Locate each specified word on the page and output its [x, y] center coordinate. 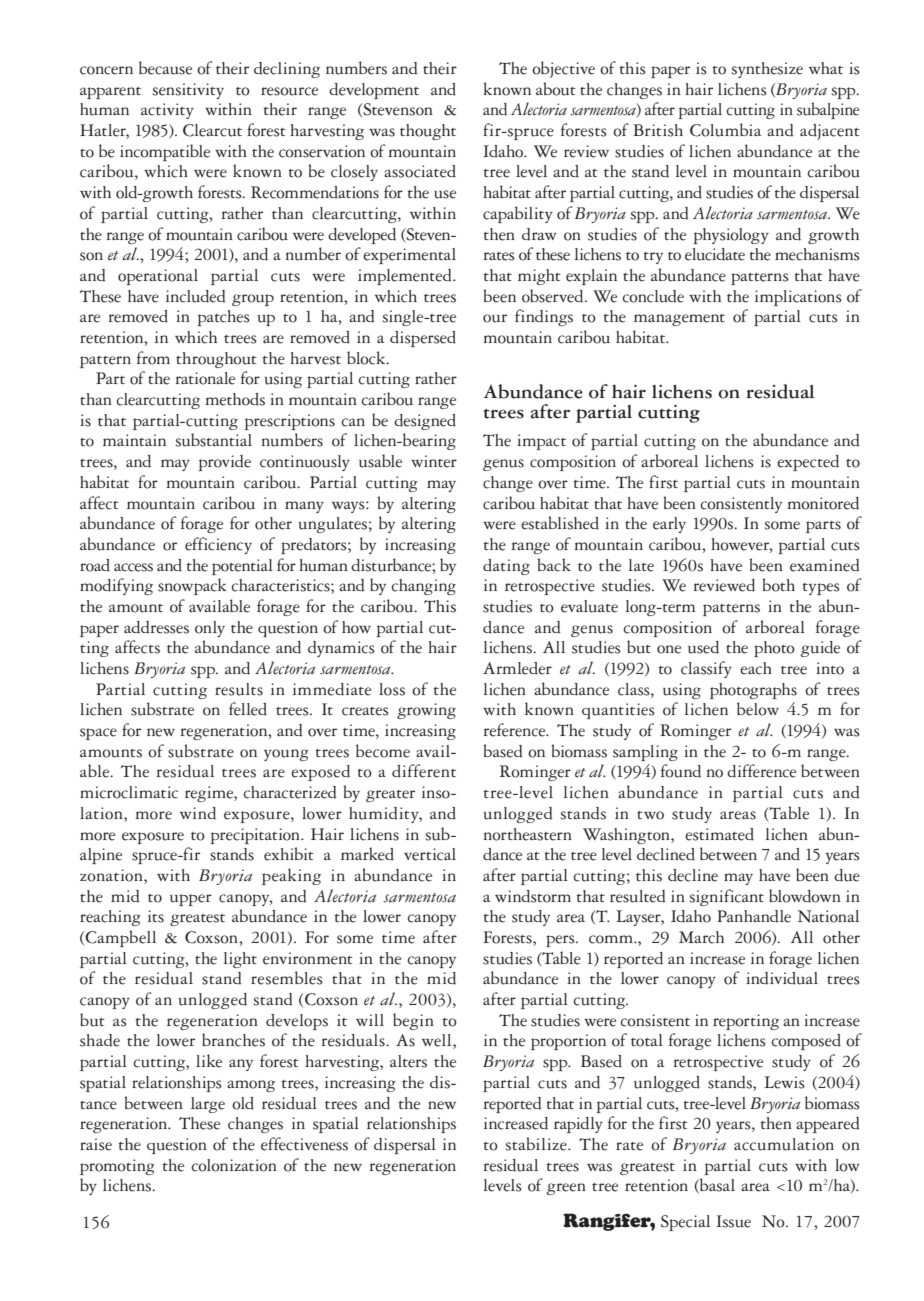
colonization [234, 1165]
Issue [733, 1221]
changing [423, 587]
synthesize [767, 70]
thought [428, 132]
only [210, 629]
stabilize [537, 1144]
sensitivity [188, 91]
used [703, 647]
